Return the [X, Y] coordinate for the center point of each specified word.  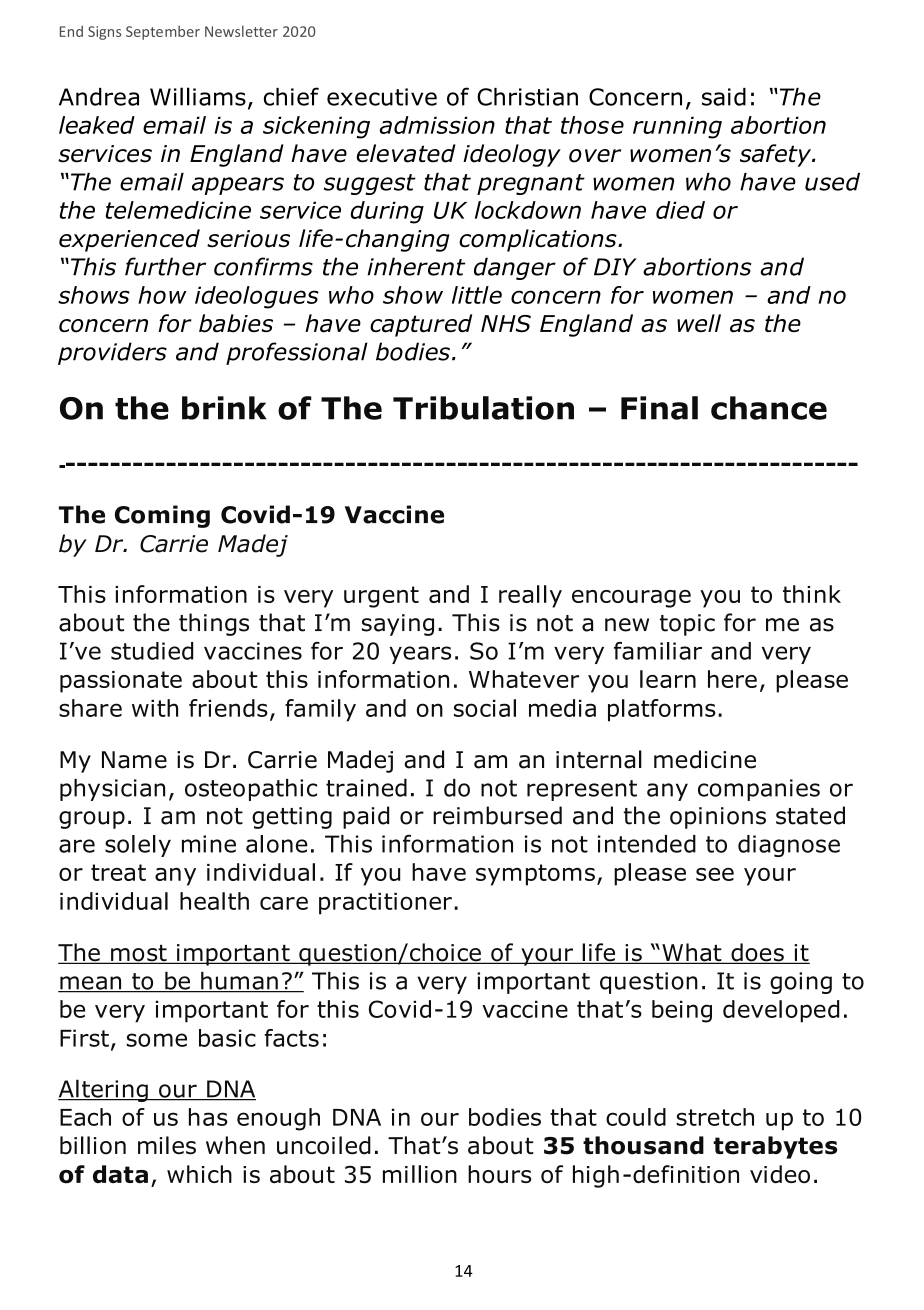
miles [167, 1145]
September [163, 32]
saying [398, 625]
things [214, 624]
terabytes [775, 1147]
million [420, 1174]
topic [687, 625]
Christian [527, 97]
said [724, 97]
